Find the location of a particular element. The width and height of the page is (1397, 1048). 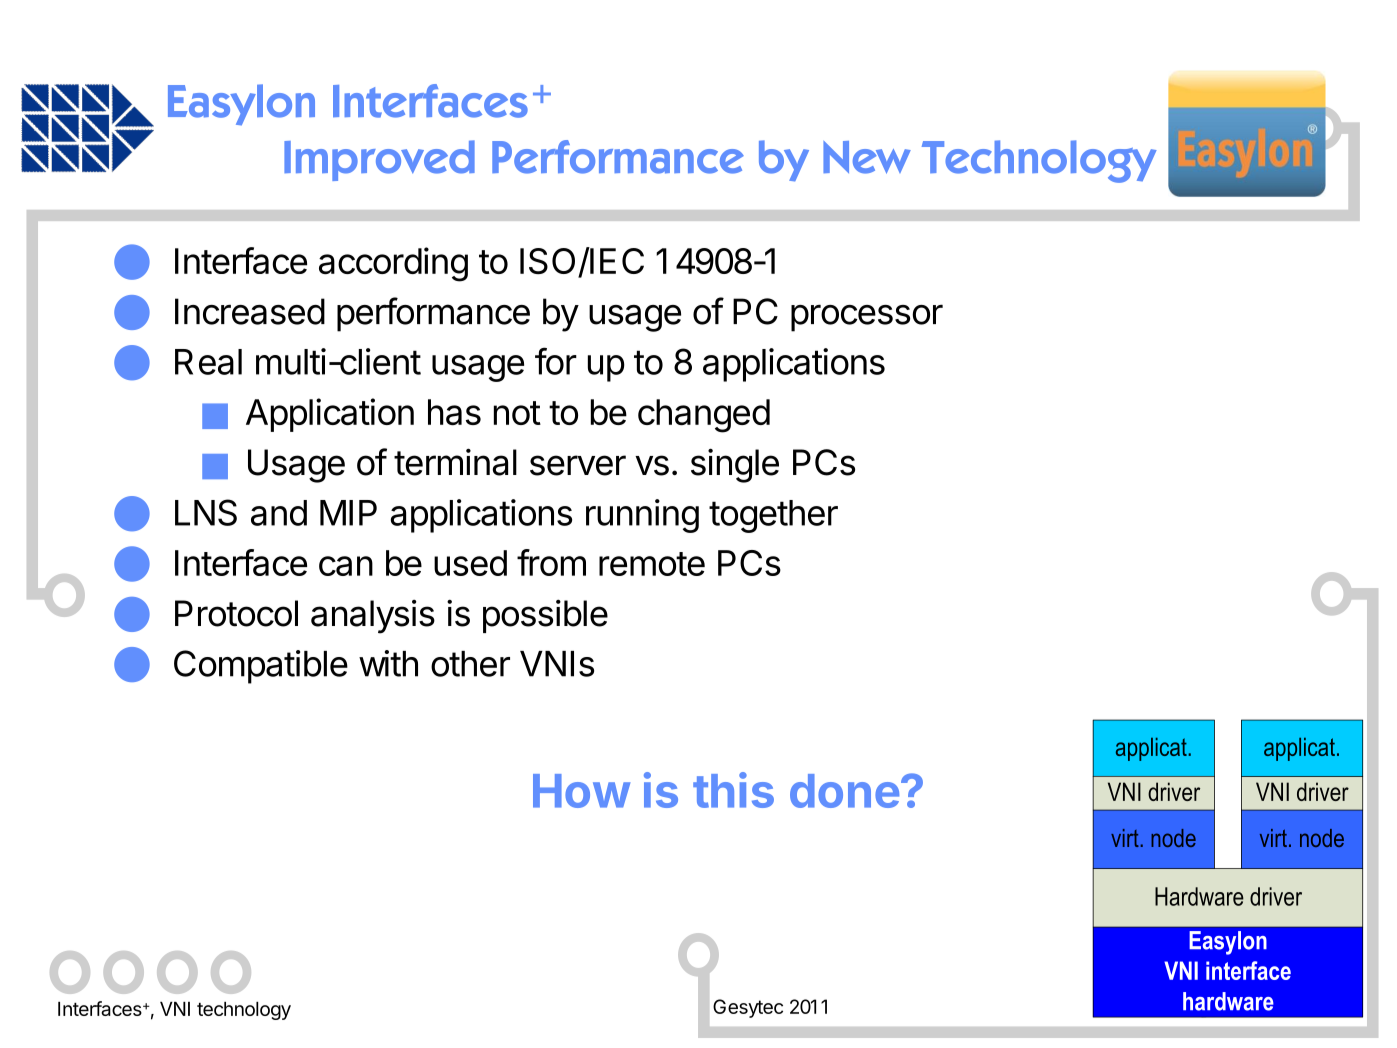

processor is located at coordinates (867, 318).
